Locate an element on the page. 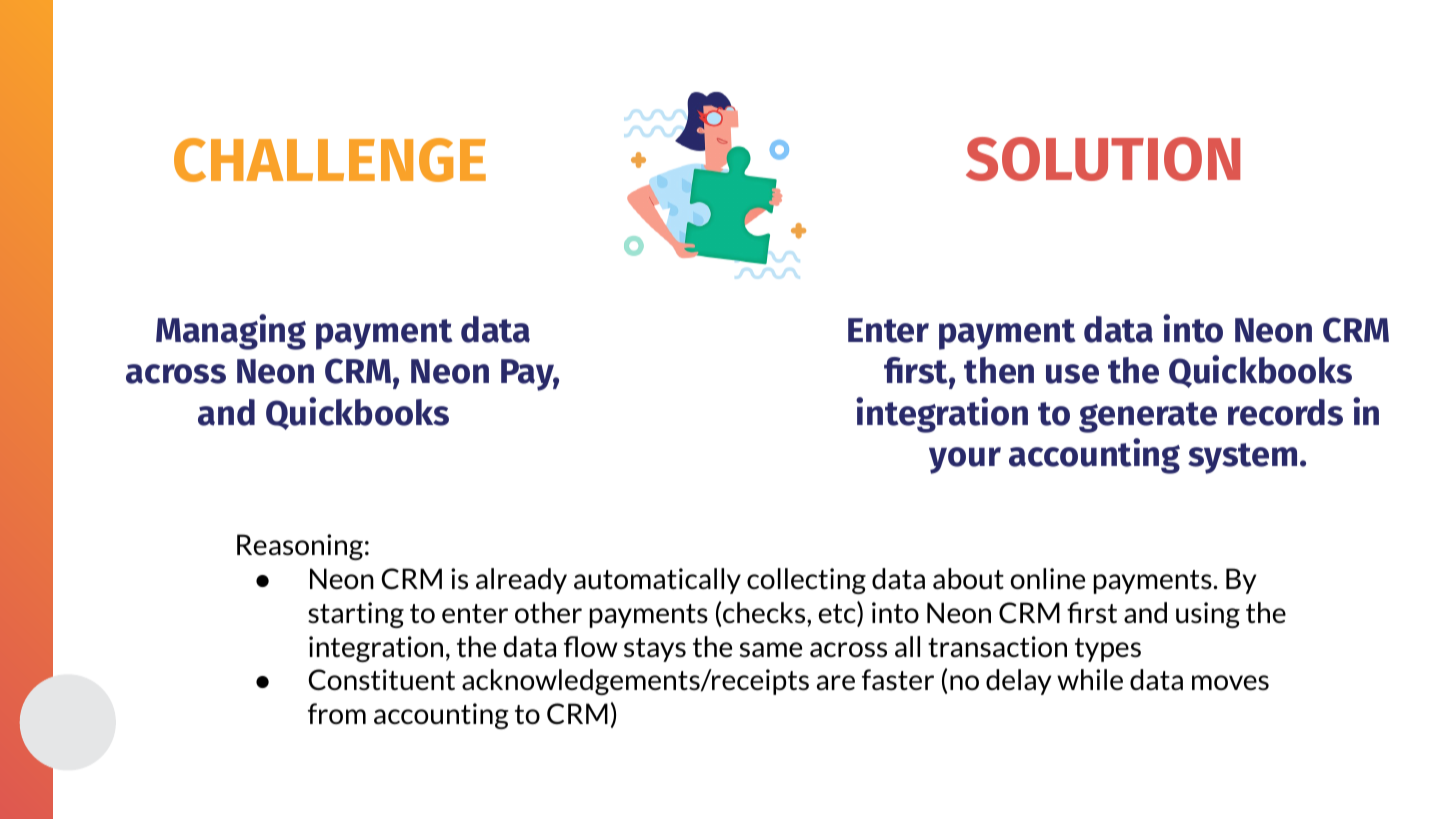 This page has width=1456, height=819. CHALLENGE is located at coordinates (330, 160).
